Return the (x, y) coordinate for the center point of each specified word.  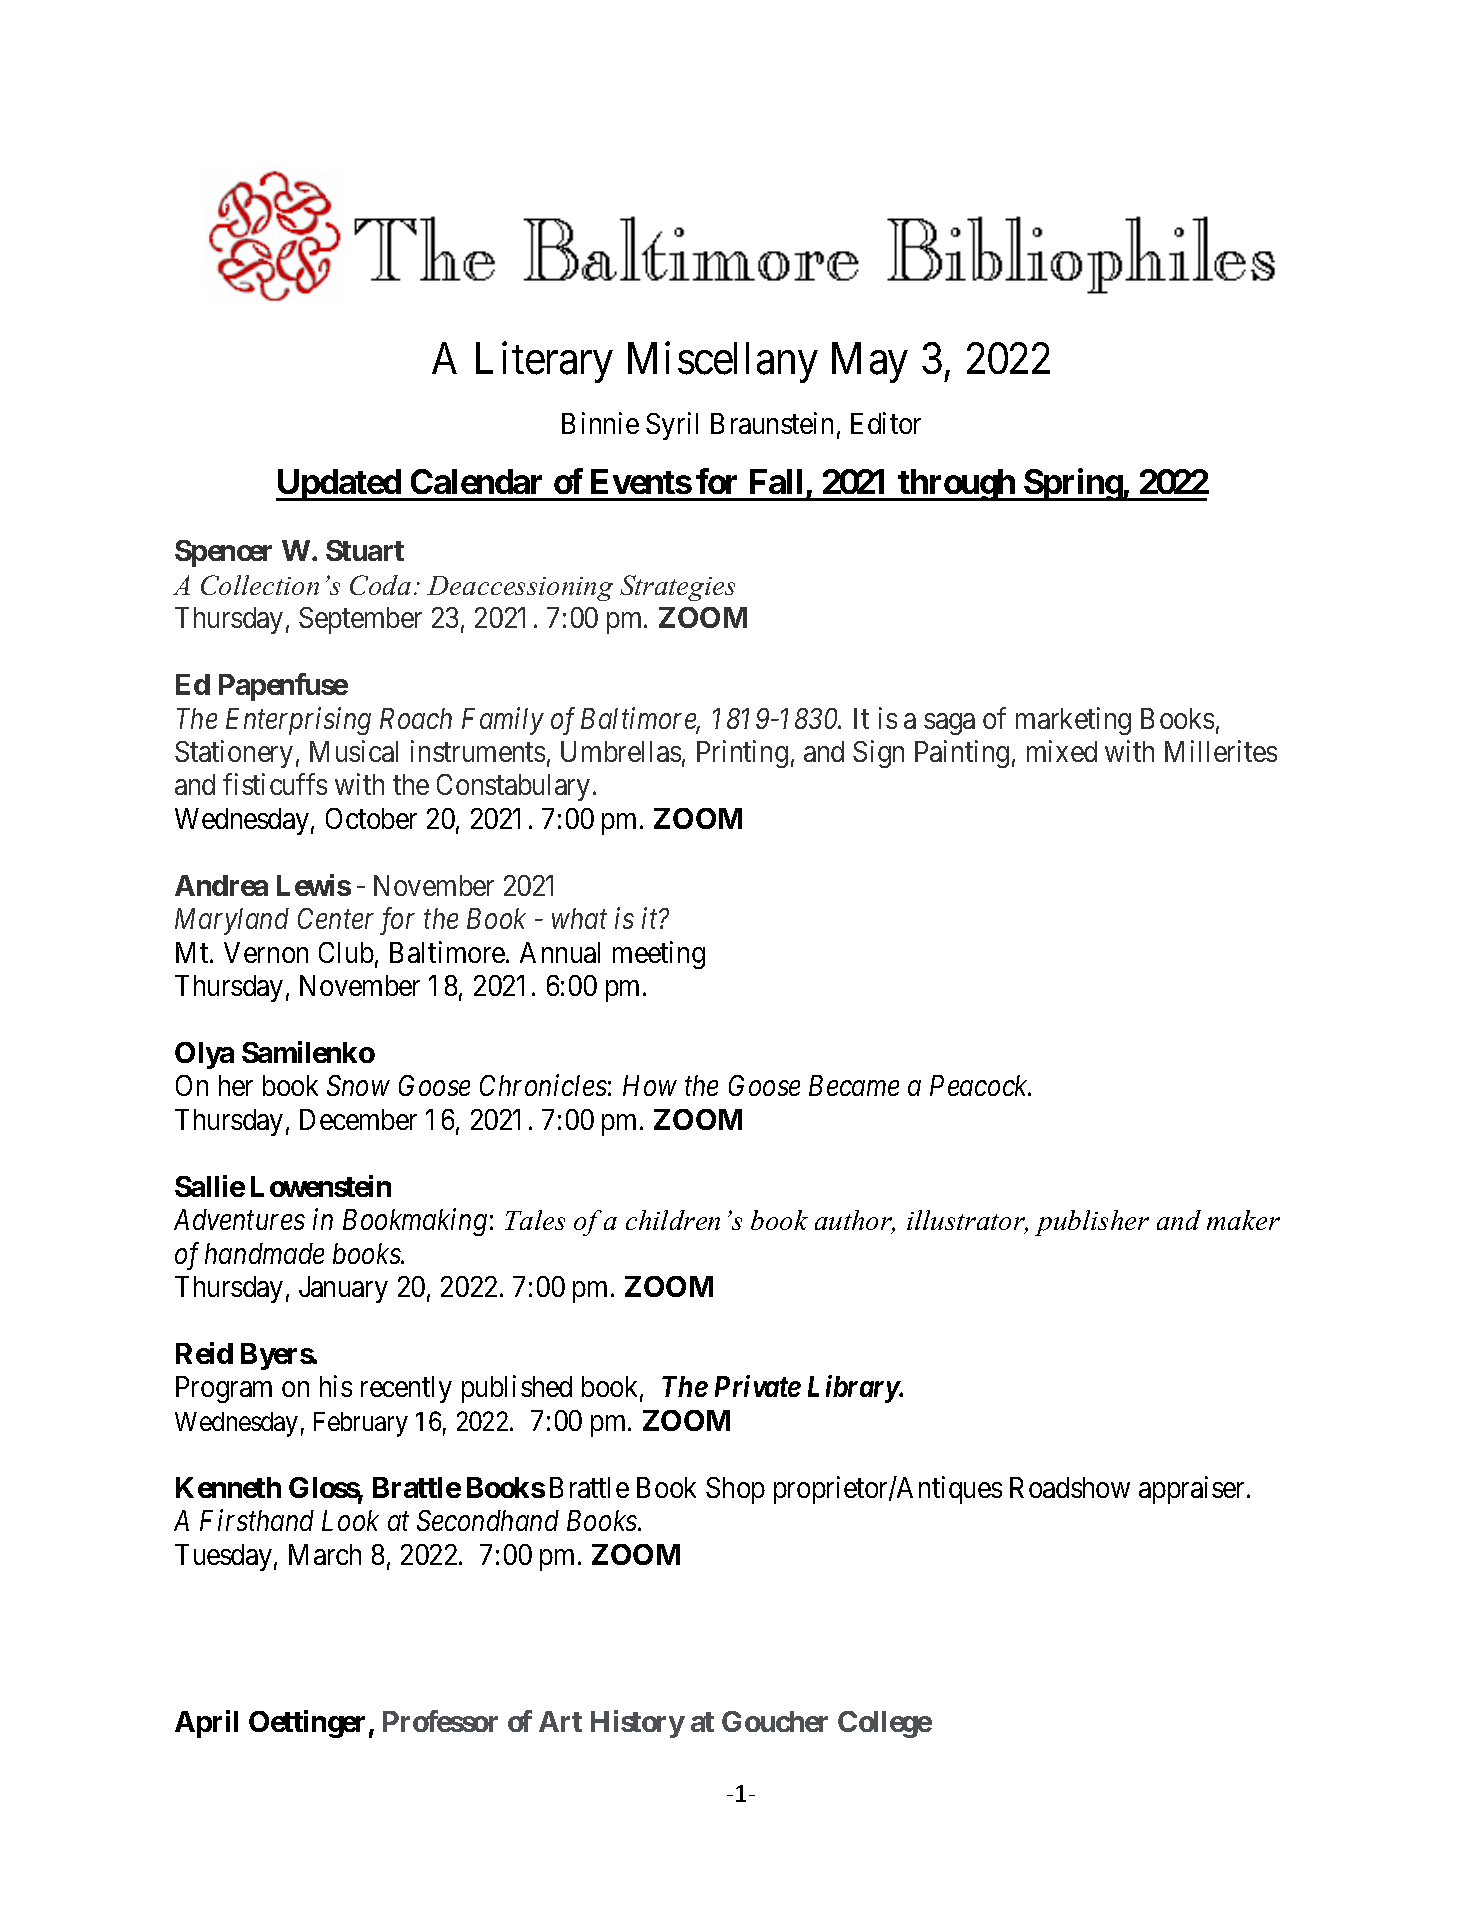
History (638, 1724)
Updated (339, 485)
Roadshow (1070, 1487)
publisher (1092, 1223)
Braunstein (772, 423)
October (371, 818)
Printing (742, 754)
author (855, 1221)
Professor (440, 1721)
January (343, 1289)
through (956, 485)
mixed (1062, 751)
